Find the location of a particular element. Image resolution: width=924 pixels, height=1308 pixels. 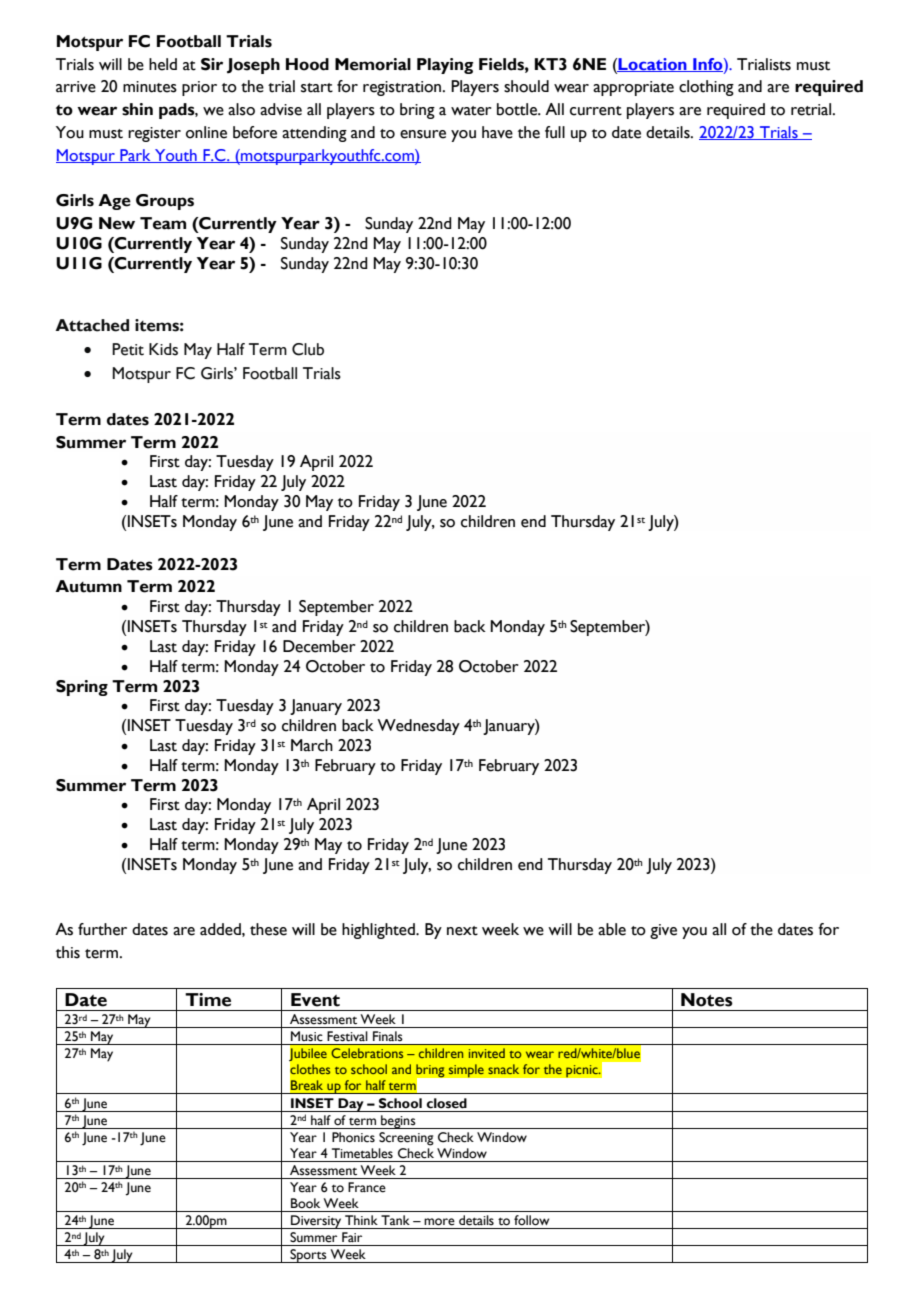

registration is located at coordinates (403, 88).
